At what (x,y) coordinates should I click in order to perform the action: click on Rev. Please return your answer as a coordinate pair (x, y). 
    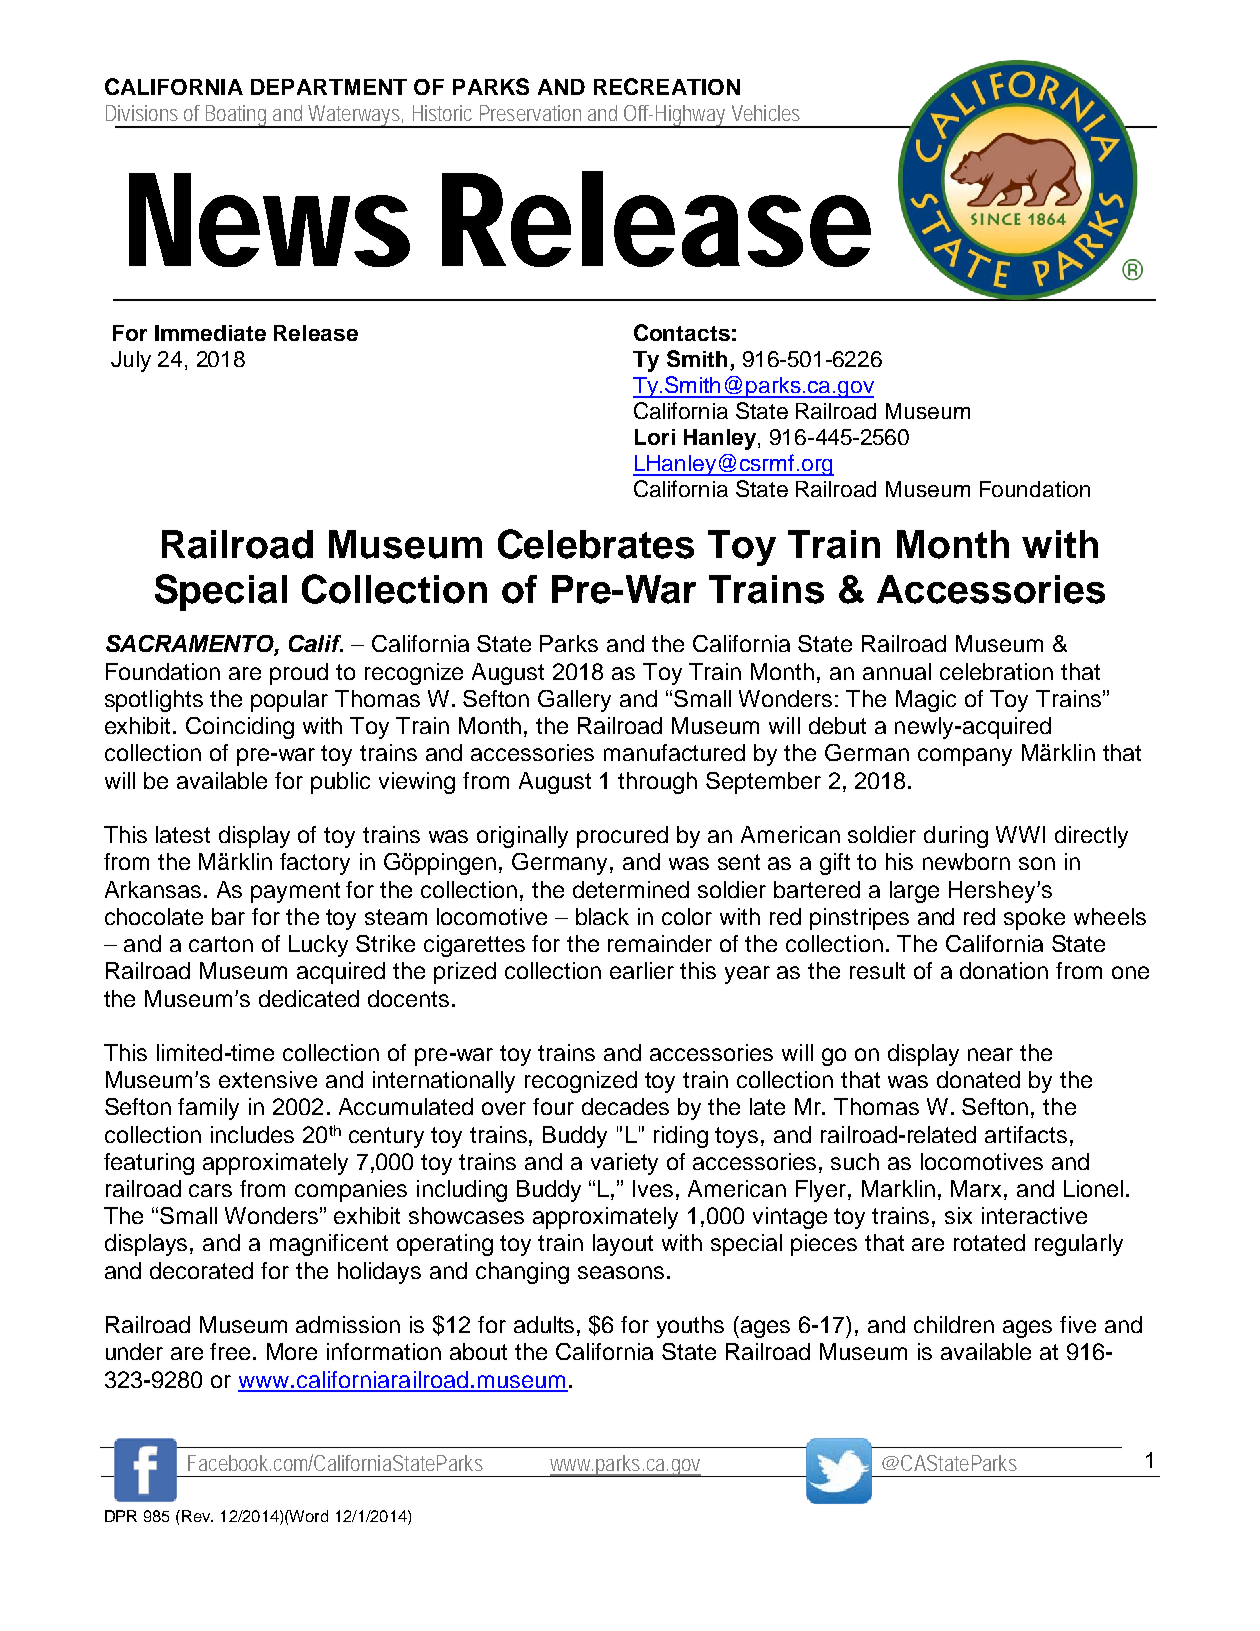
    Looking at the image, I should click on (197, 1516).
